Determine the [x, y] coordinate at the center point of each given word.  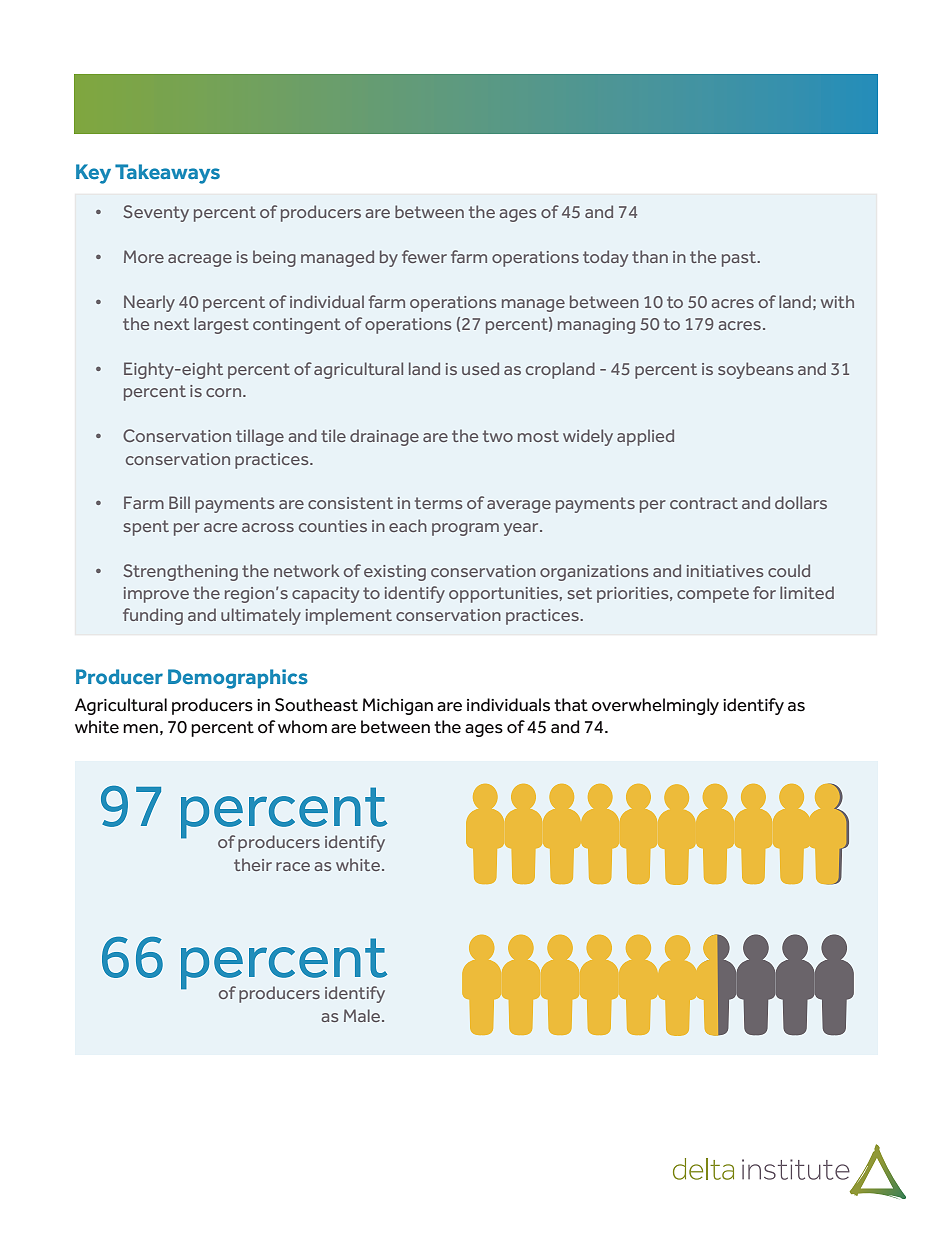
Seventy [156, 213]
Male [362, 1015]
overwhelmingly [655, 706]
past [740, 259]
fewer [424, 256]
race [293, 866]
